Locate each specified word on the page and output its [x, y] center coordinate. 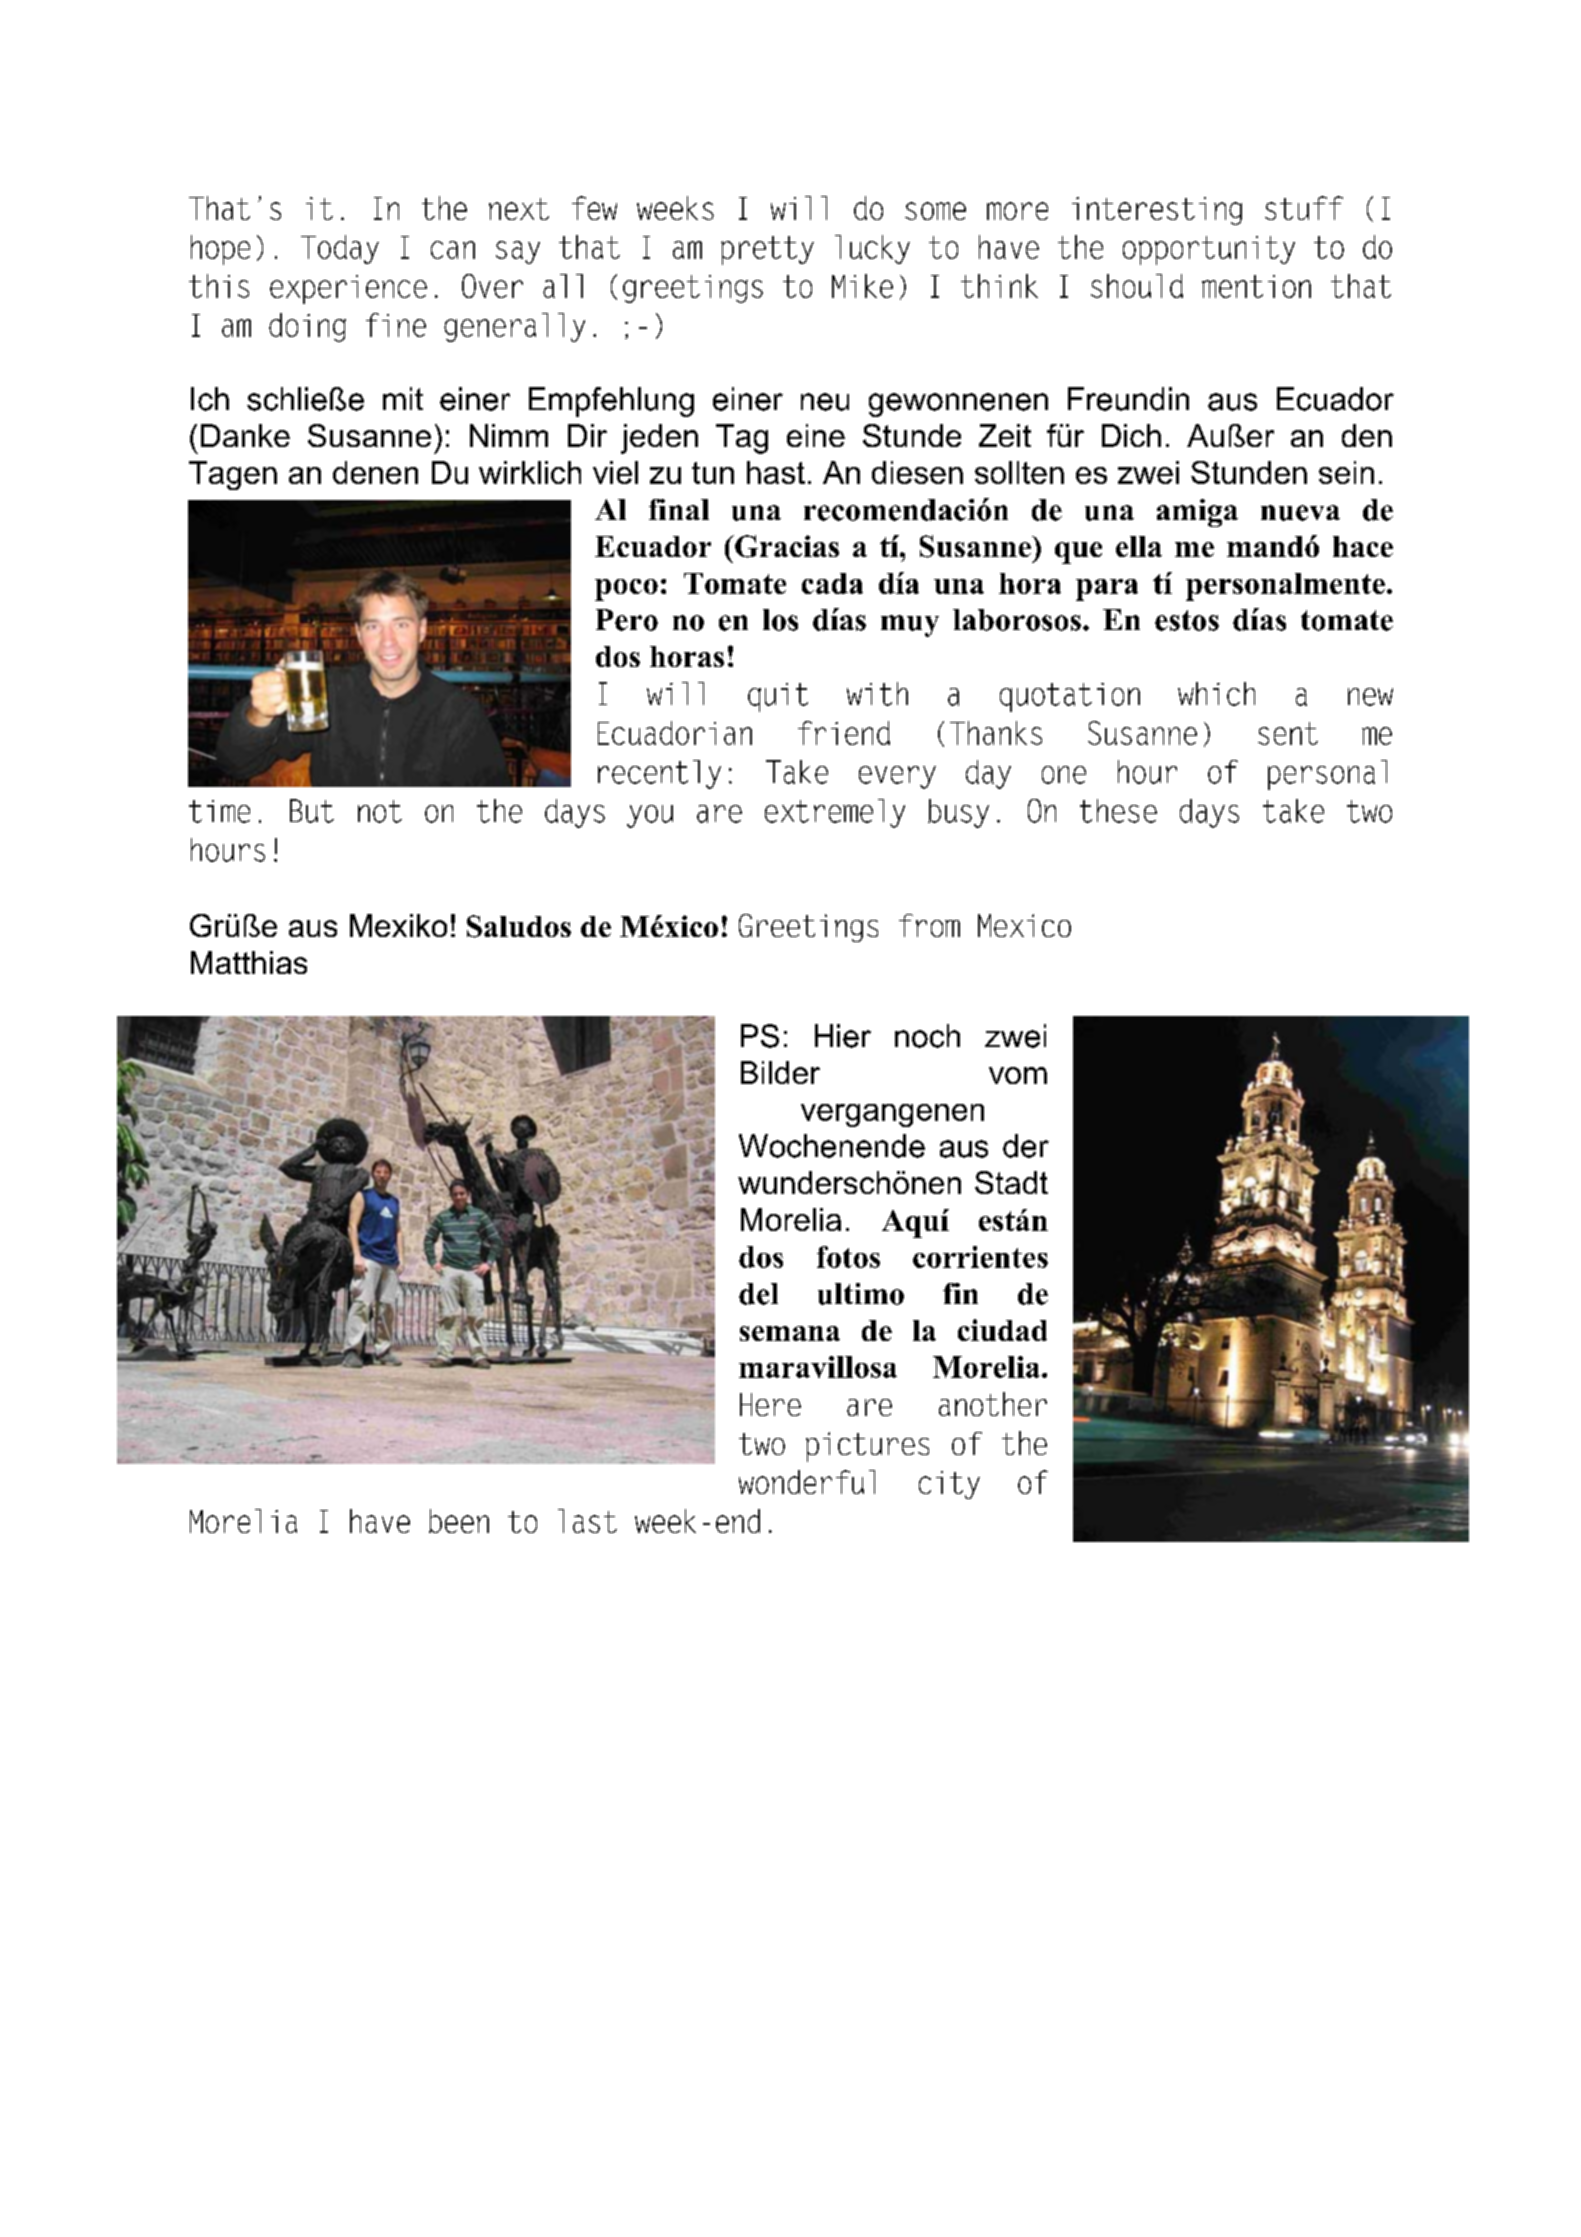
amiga [1197, 513]
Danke [245, 435]
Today [340, 249]
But [312, 811]
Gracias [786, 546]
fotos [848, 1257]
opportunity [1209, 250]
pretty [767, 250]
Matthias [249, 962]
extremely [835, 813]
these [1118, 811]
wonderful [807, 1482]
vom [1018, 1075]
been [459, 1521]
